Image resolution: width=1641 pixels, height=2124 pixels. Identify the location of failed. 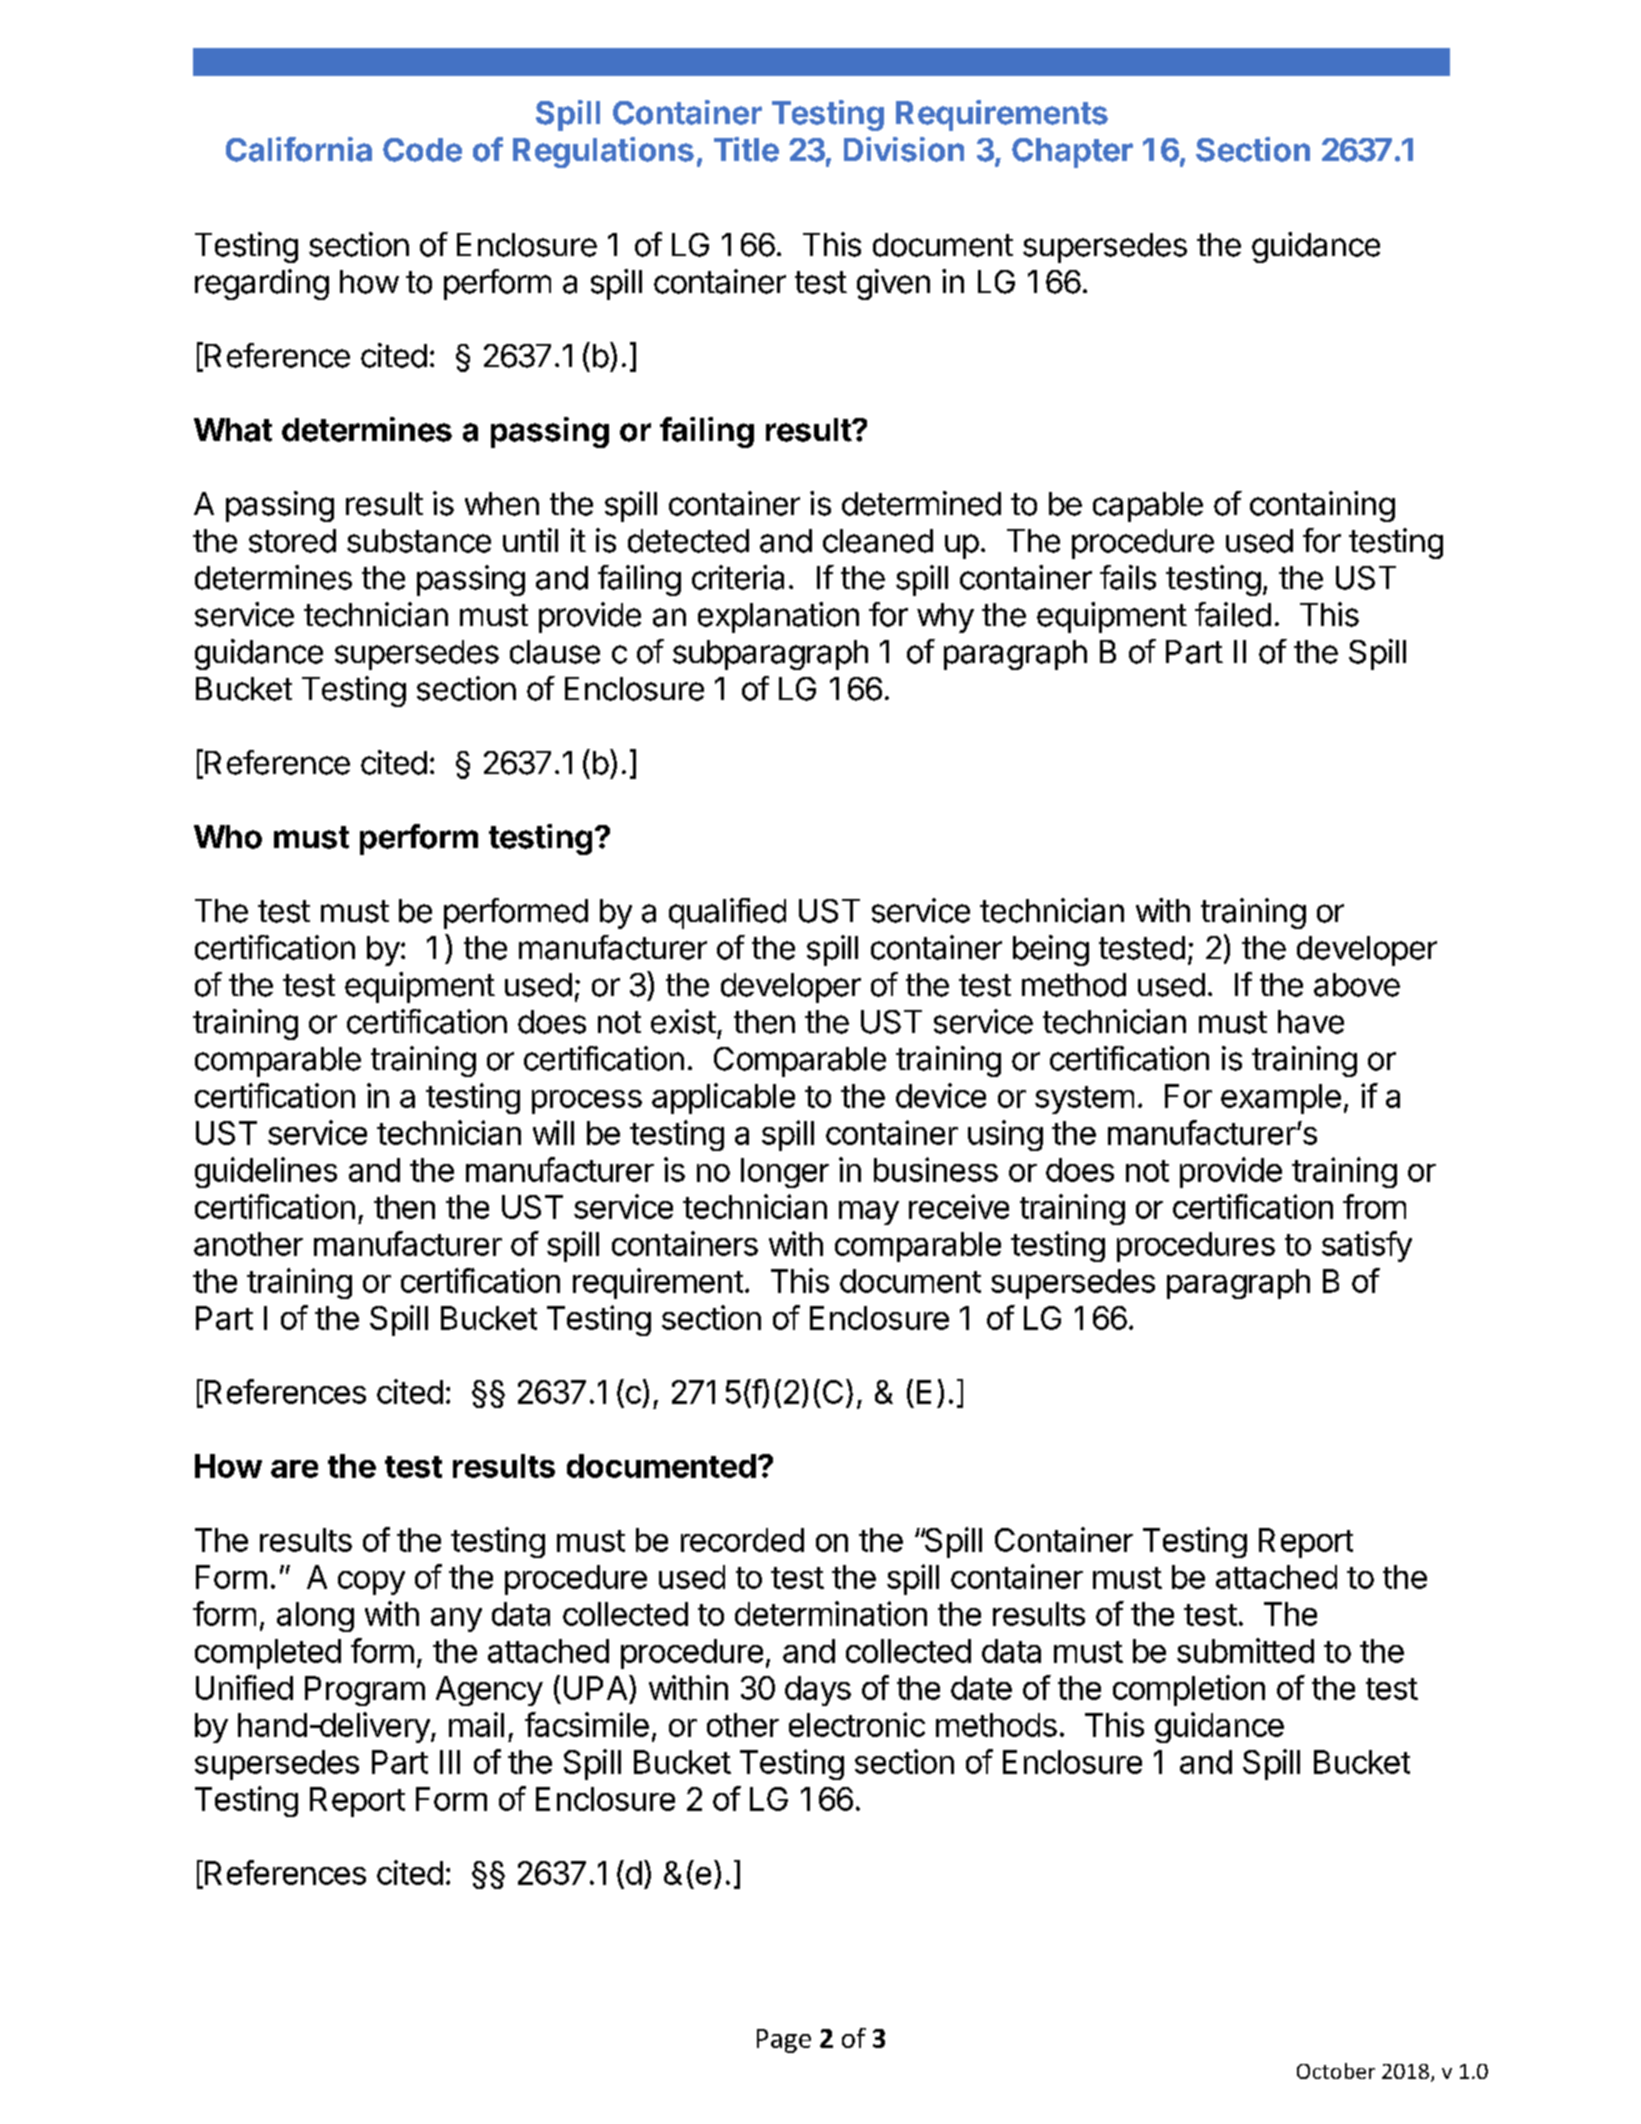
(1233, 614).
